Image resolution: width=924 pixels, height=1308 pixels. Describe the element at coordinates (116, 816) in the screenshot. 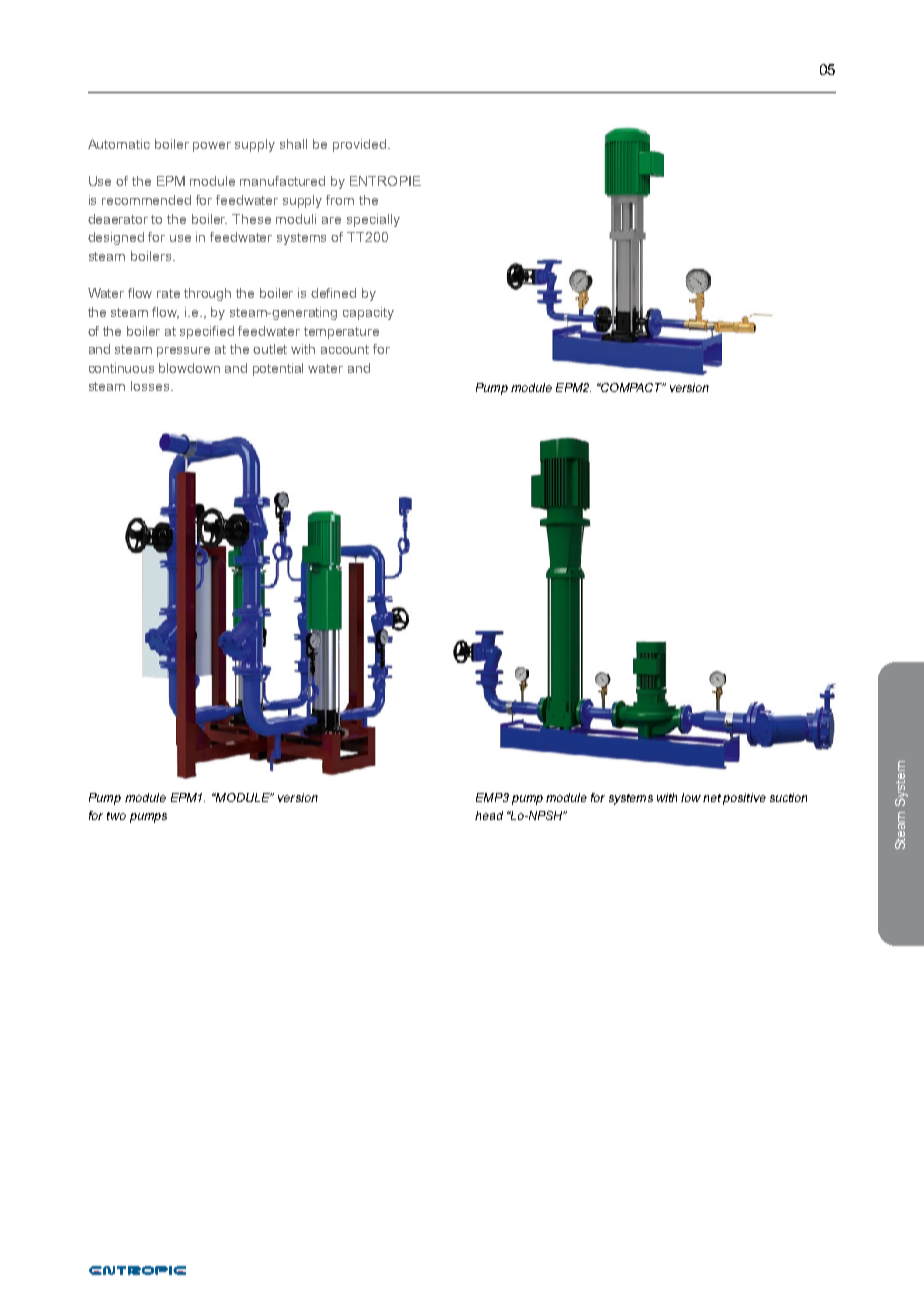

I see `two` at that location.
